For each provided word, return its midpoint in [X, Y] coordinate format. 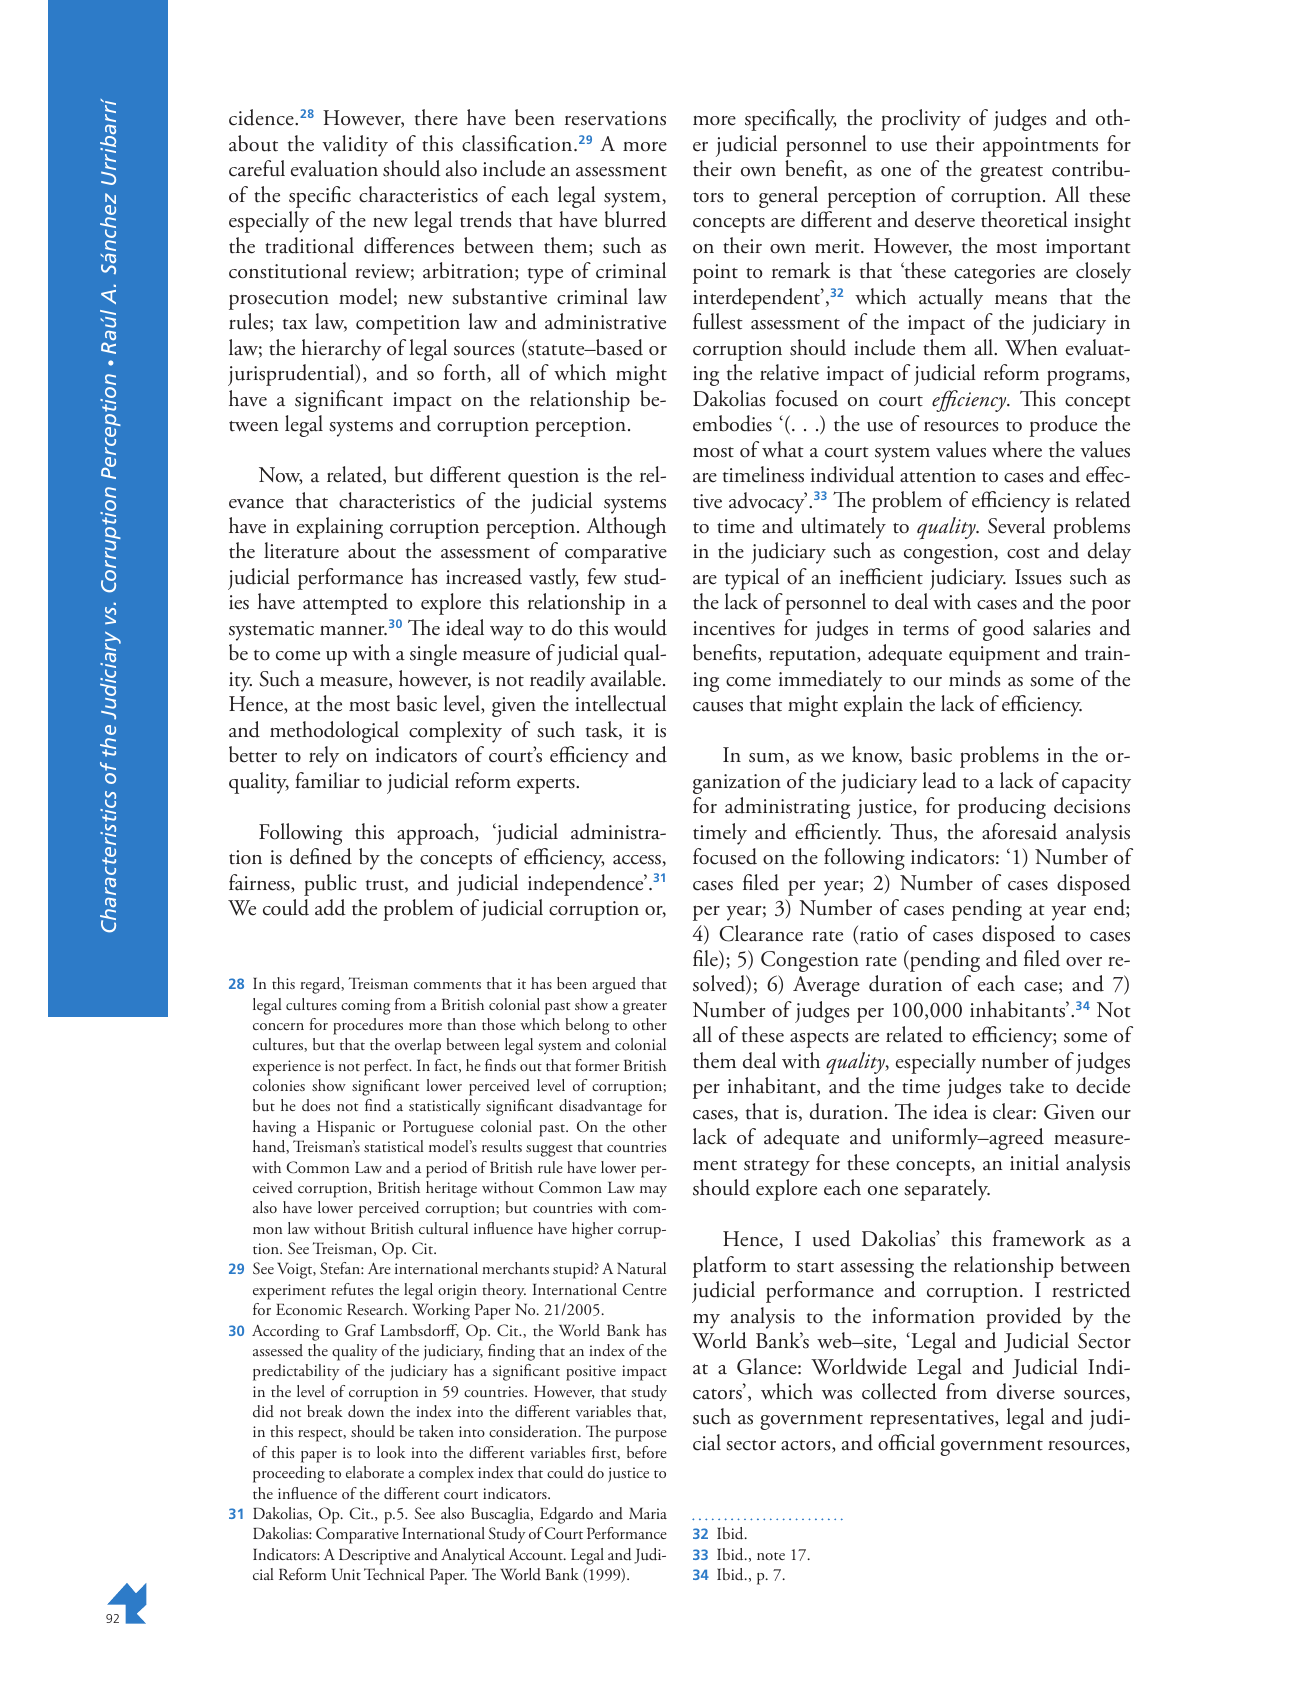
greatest [1011, 174]
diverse [1026, 1391]
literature [301, 550]
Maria [648, 1513]
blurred [636, 219]
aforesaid [1019, 831]
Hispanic [346, 1128]
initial [1034, 1162]
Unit [346, 1574]
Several [1016, 525]
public [330, 885]
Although [626, 528]
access [638, 861]
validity [355, 146]
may [653, 1191]
